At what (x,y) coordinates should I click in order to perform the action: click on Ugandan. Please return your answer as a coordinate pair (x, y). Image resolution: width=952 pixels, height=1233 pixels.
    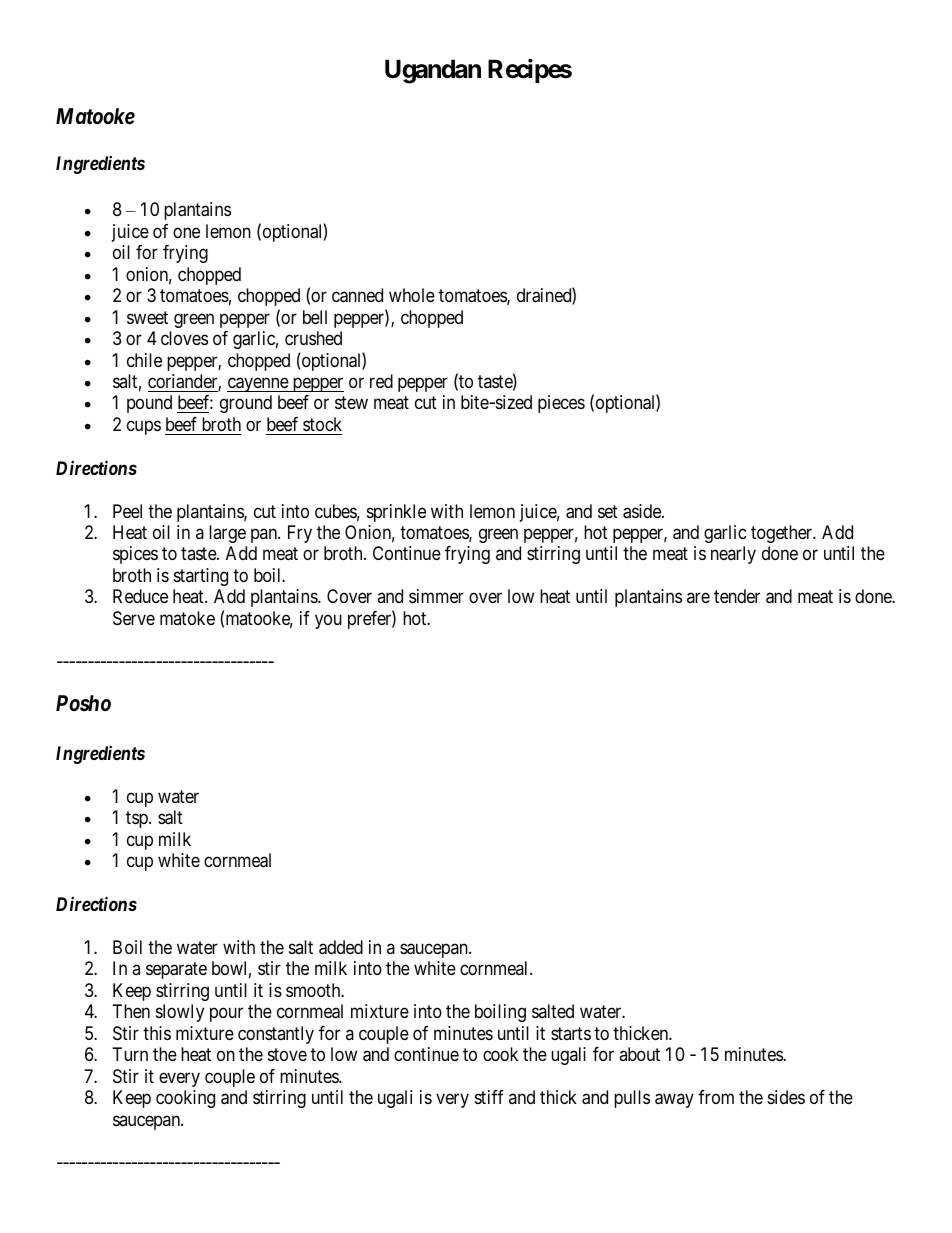
    Looking at the image, I should click on (433, 71).
